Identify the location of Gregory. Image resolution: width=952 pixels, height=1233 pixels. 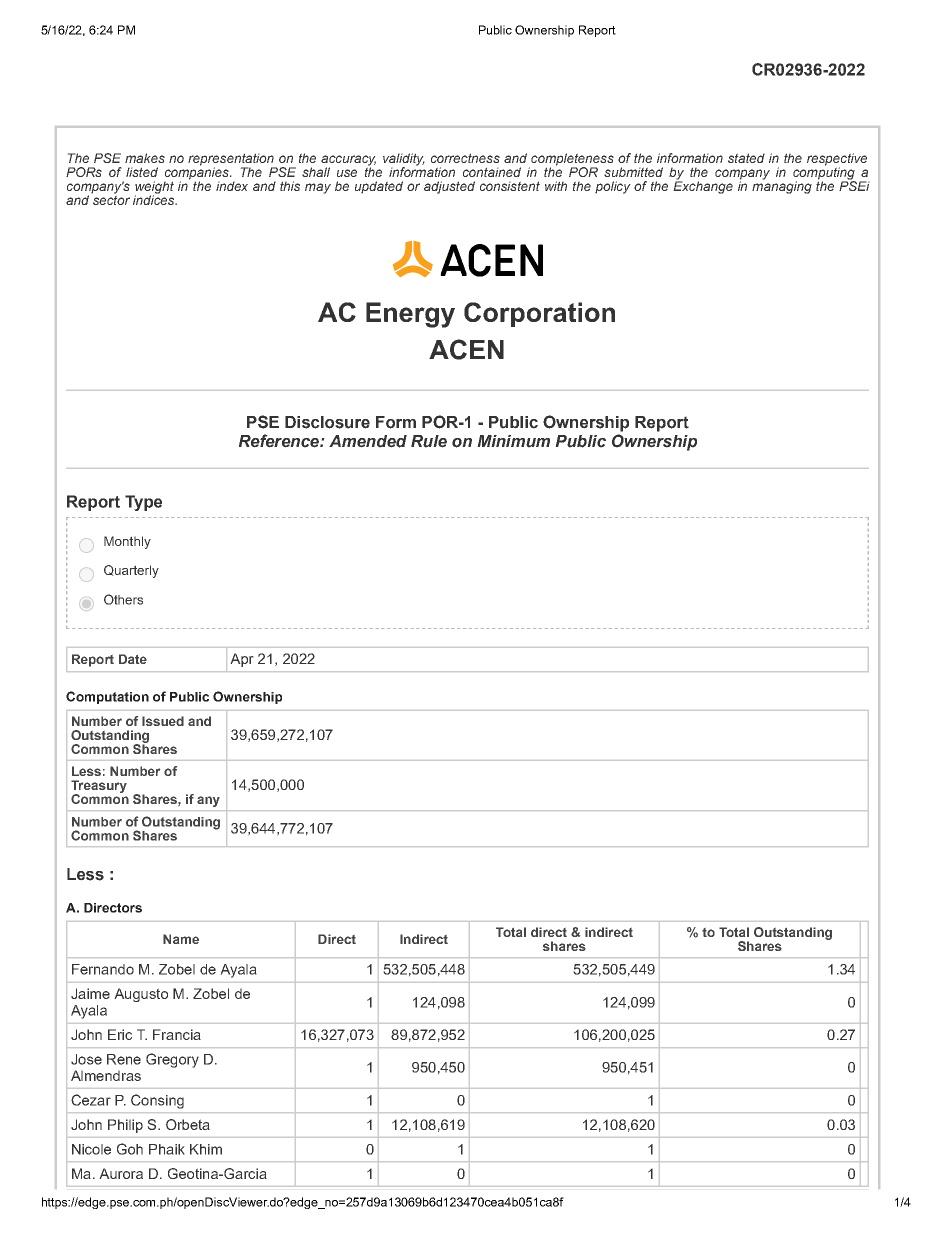
(172, 1060).
